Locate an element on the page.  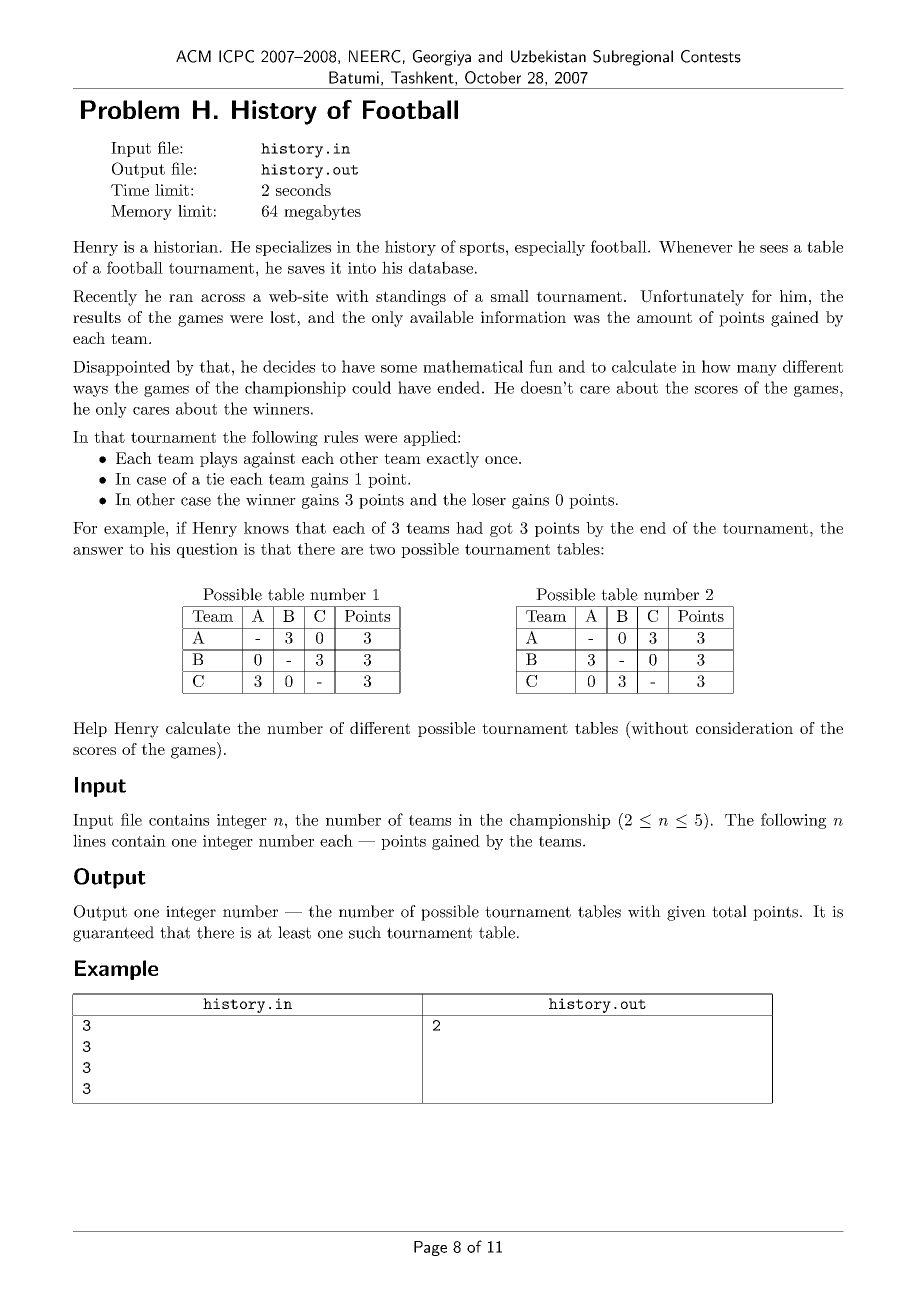
ACM is located at coordinates (193, 56).
